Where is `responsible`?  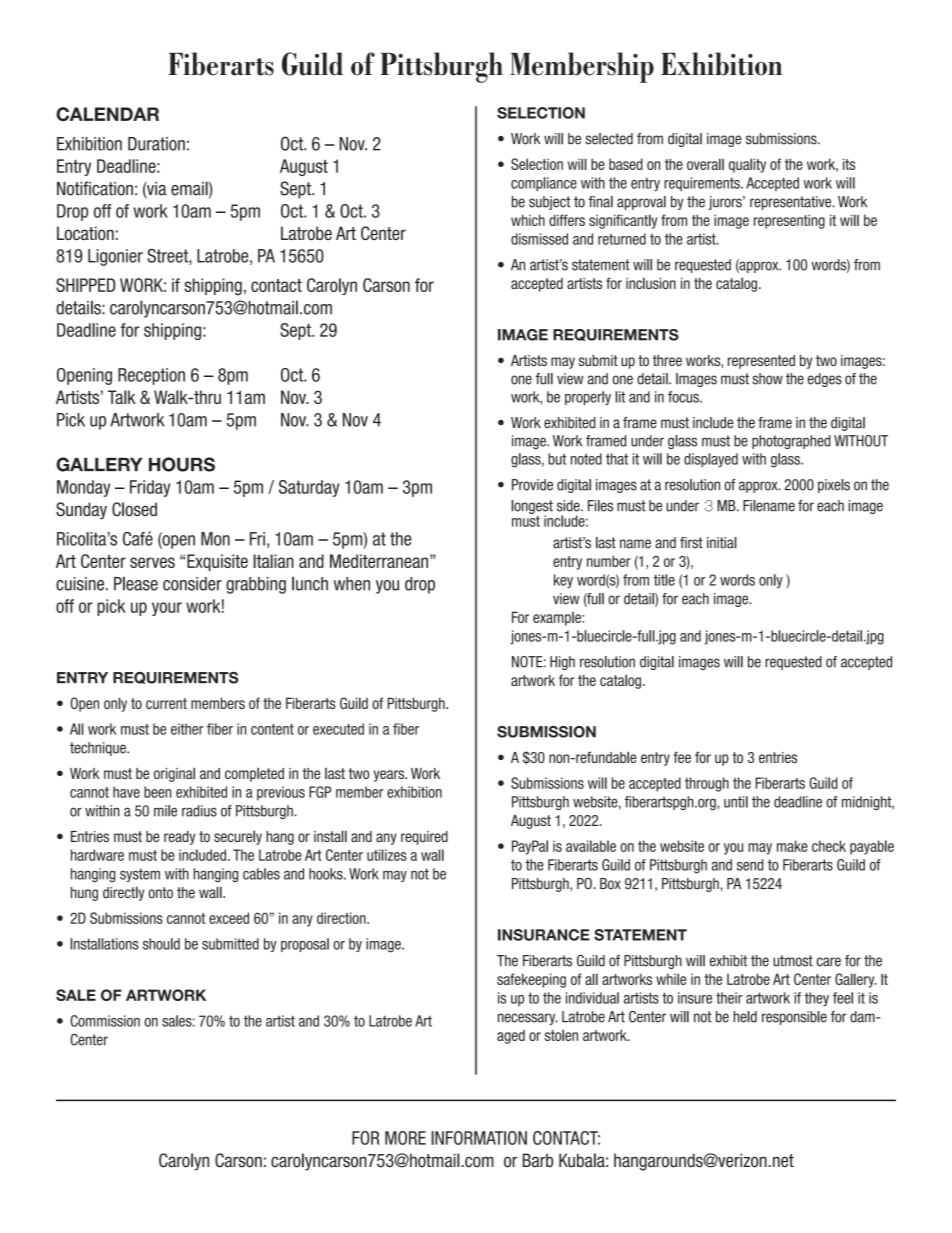
responsible is located at coordinates (794, 1018).
